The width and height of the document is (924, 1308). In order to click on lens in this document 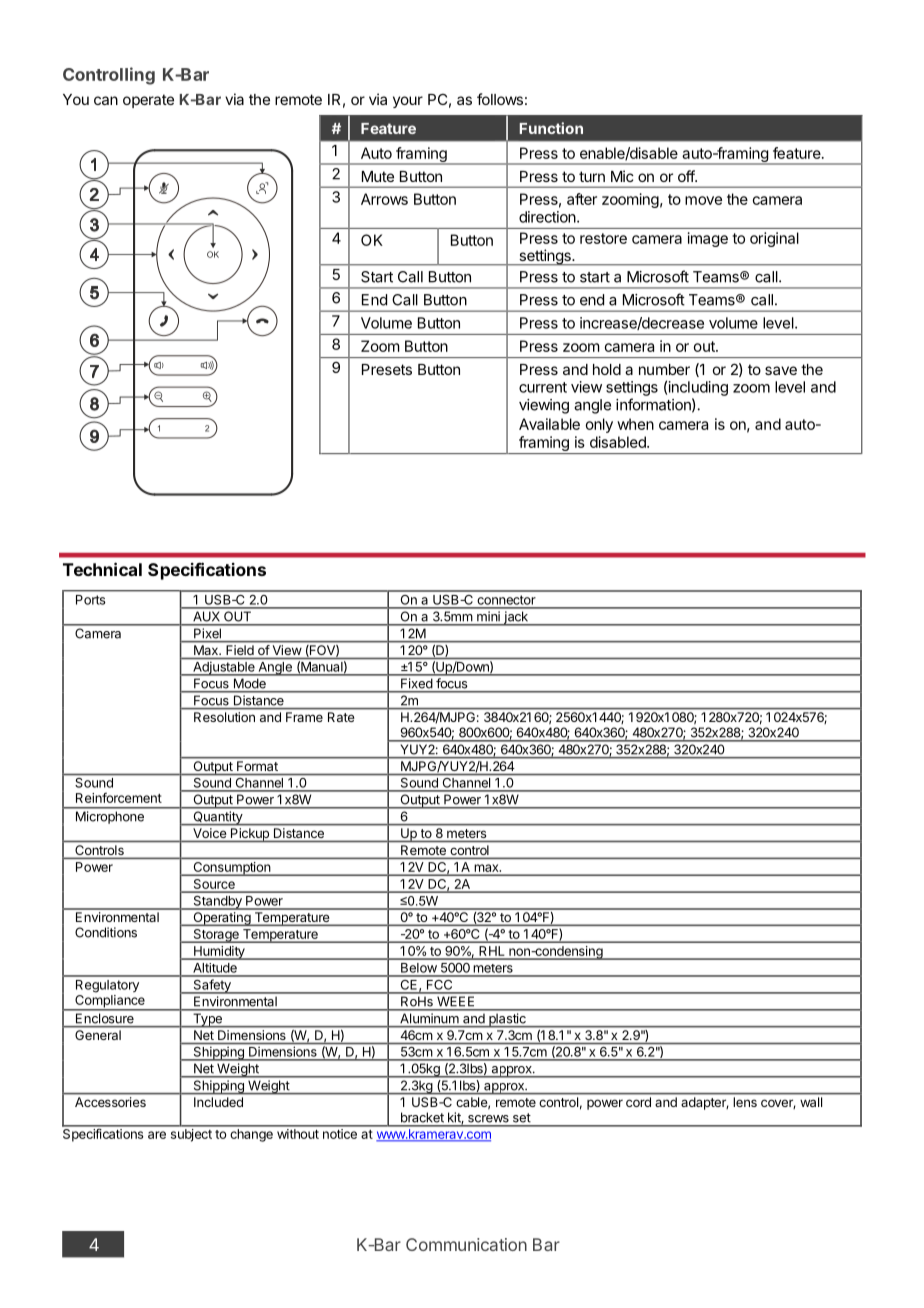, I will do `click(745, 1102)`.
